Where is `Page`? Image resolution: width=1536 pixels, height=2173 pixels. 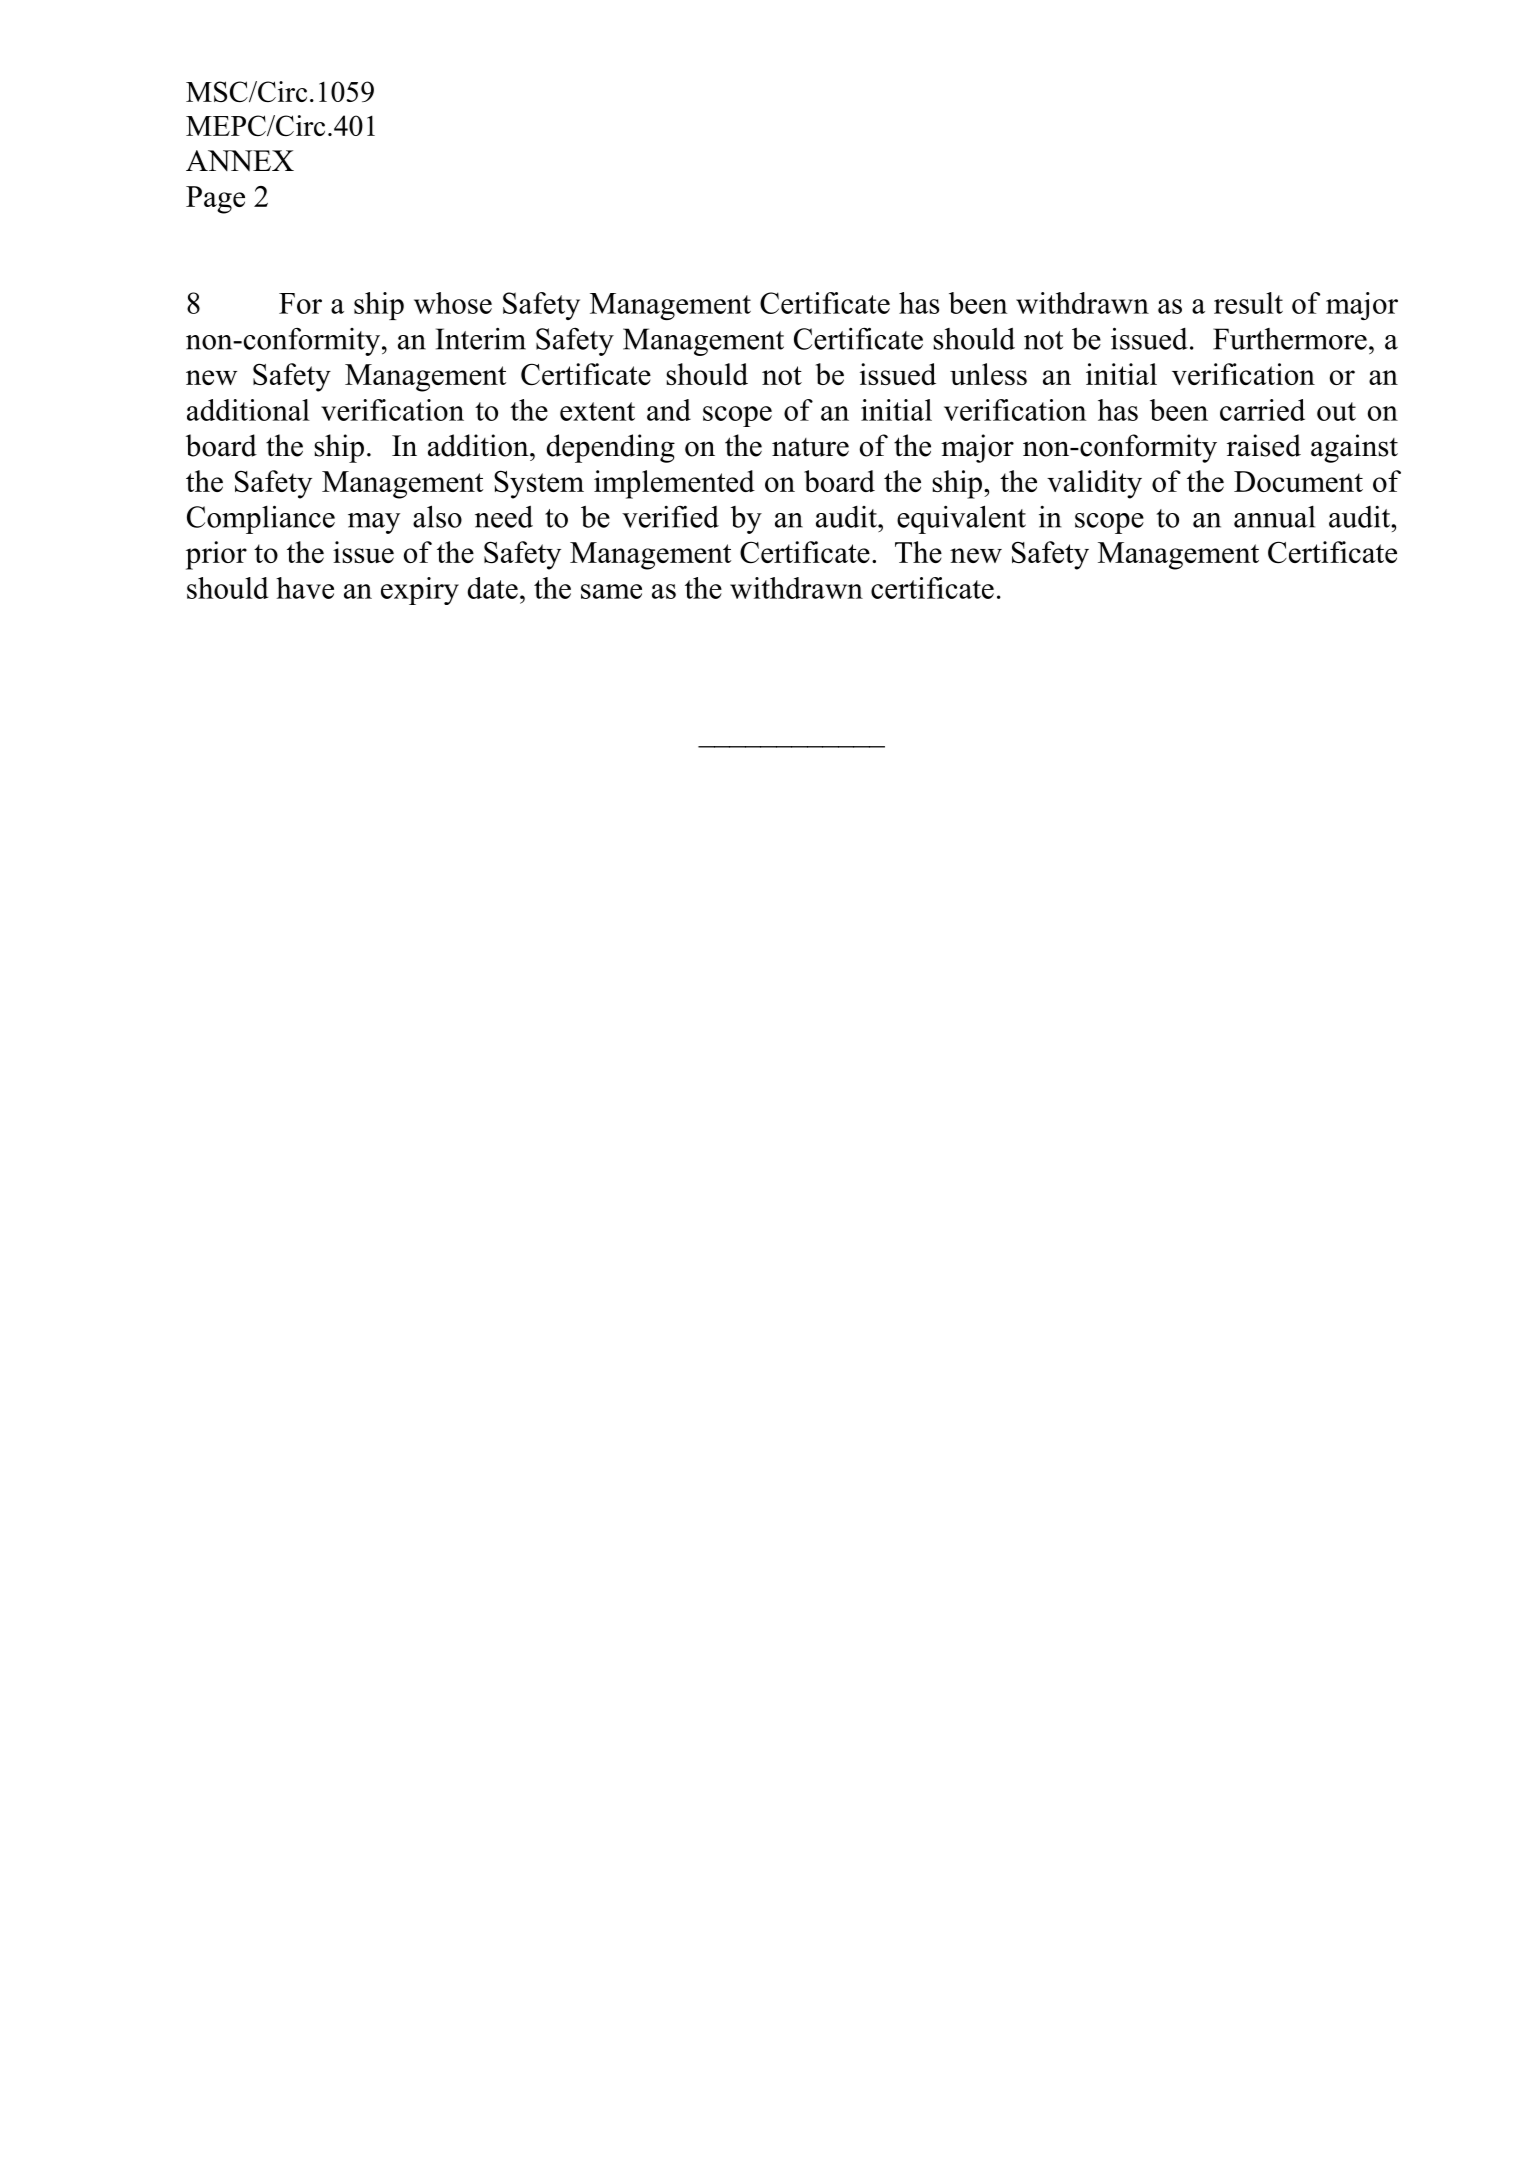 Page is located at coordinates (215, 200).
